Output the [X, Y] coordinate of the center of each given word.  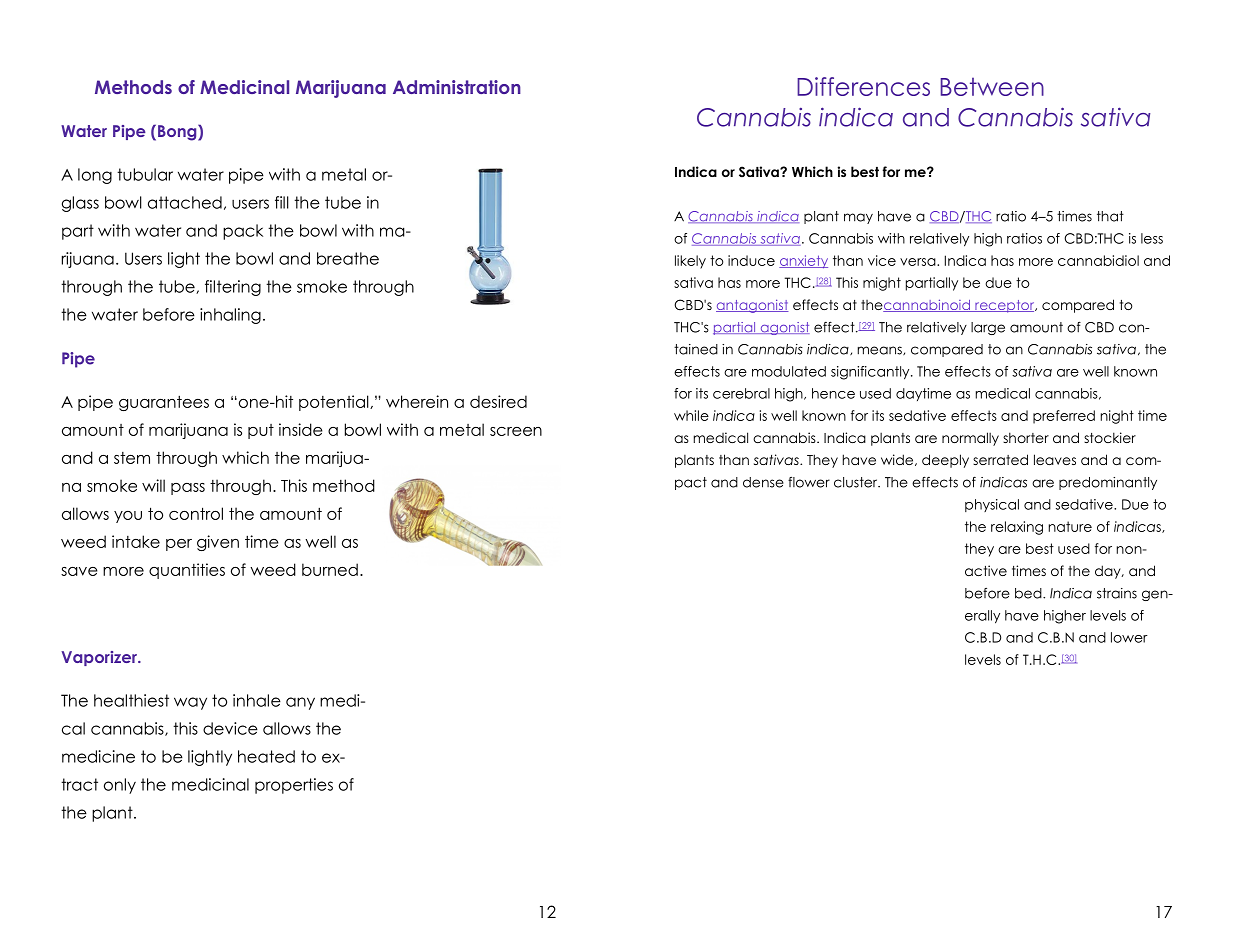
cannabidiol [1098, 260]
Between [992, 86]
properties [294, 786]
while [691, 415]
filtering [233, 288]
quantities [187, 571]
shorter [1026, 437]
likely [690, 262]
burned [330, 569]
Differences [863, 86]
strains [1117, 593]
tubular [145, 174]
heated [266, 756]
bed [1029, 593]
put [261, 431]
